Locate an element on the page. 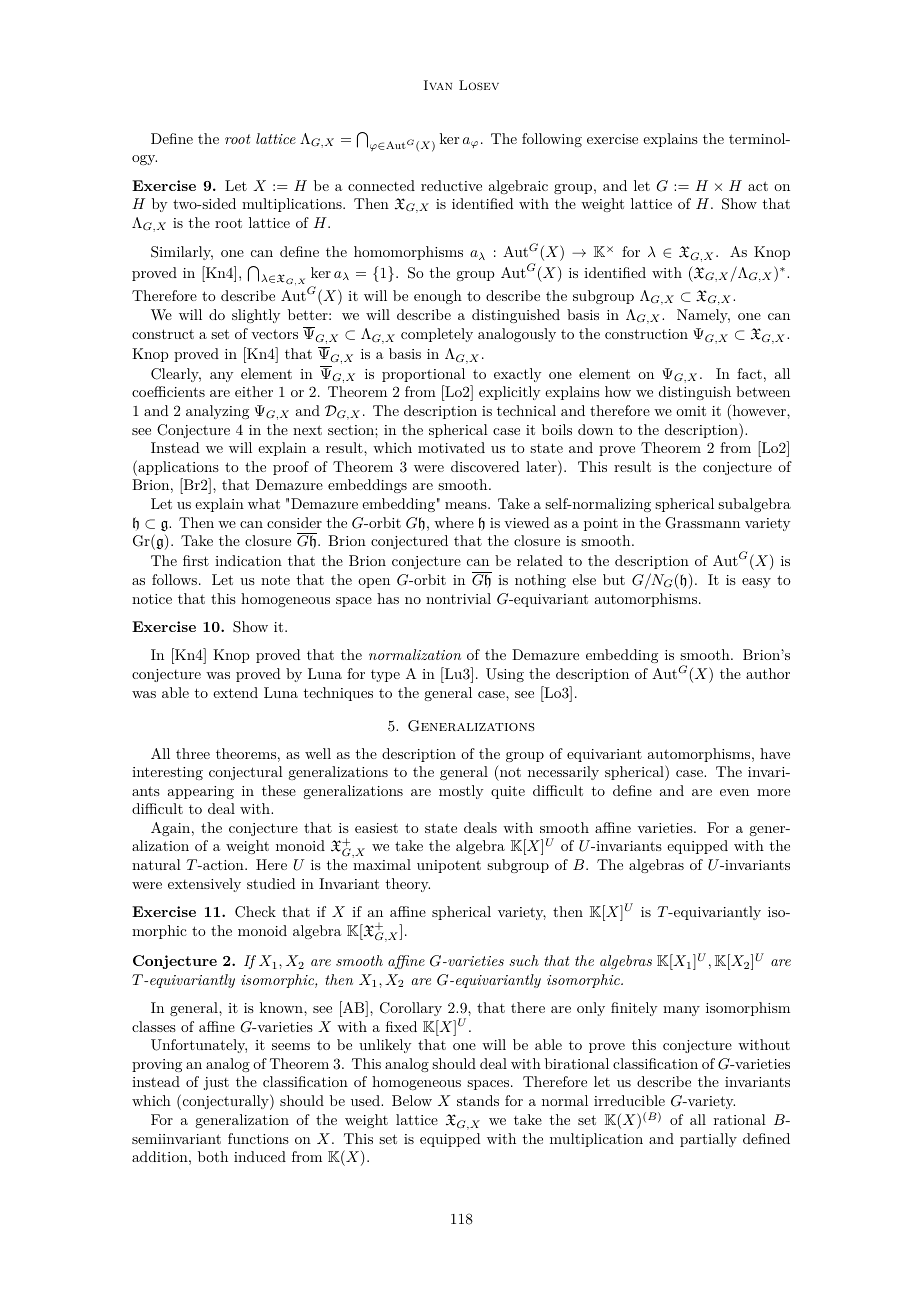 The height and width of the image is (1308, 924). extend is located at coordinates (235, 692).
